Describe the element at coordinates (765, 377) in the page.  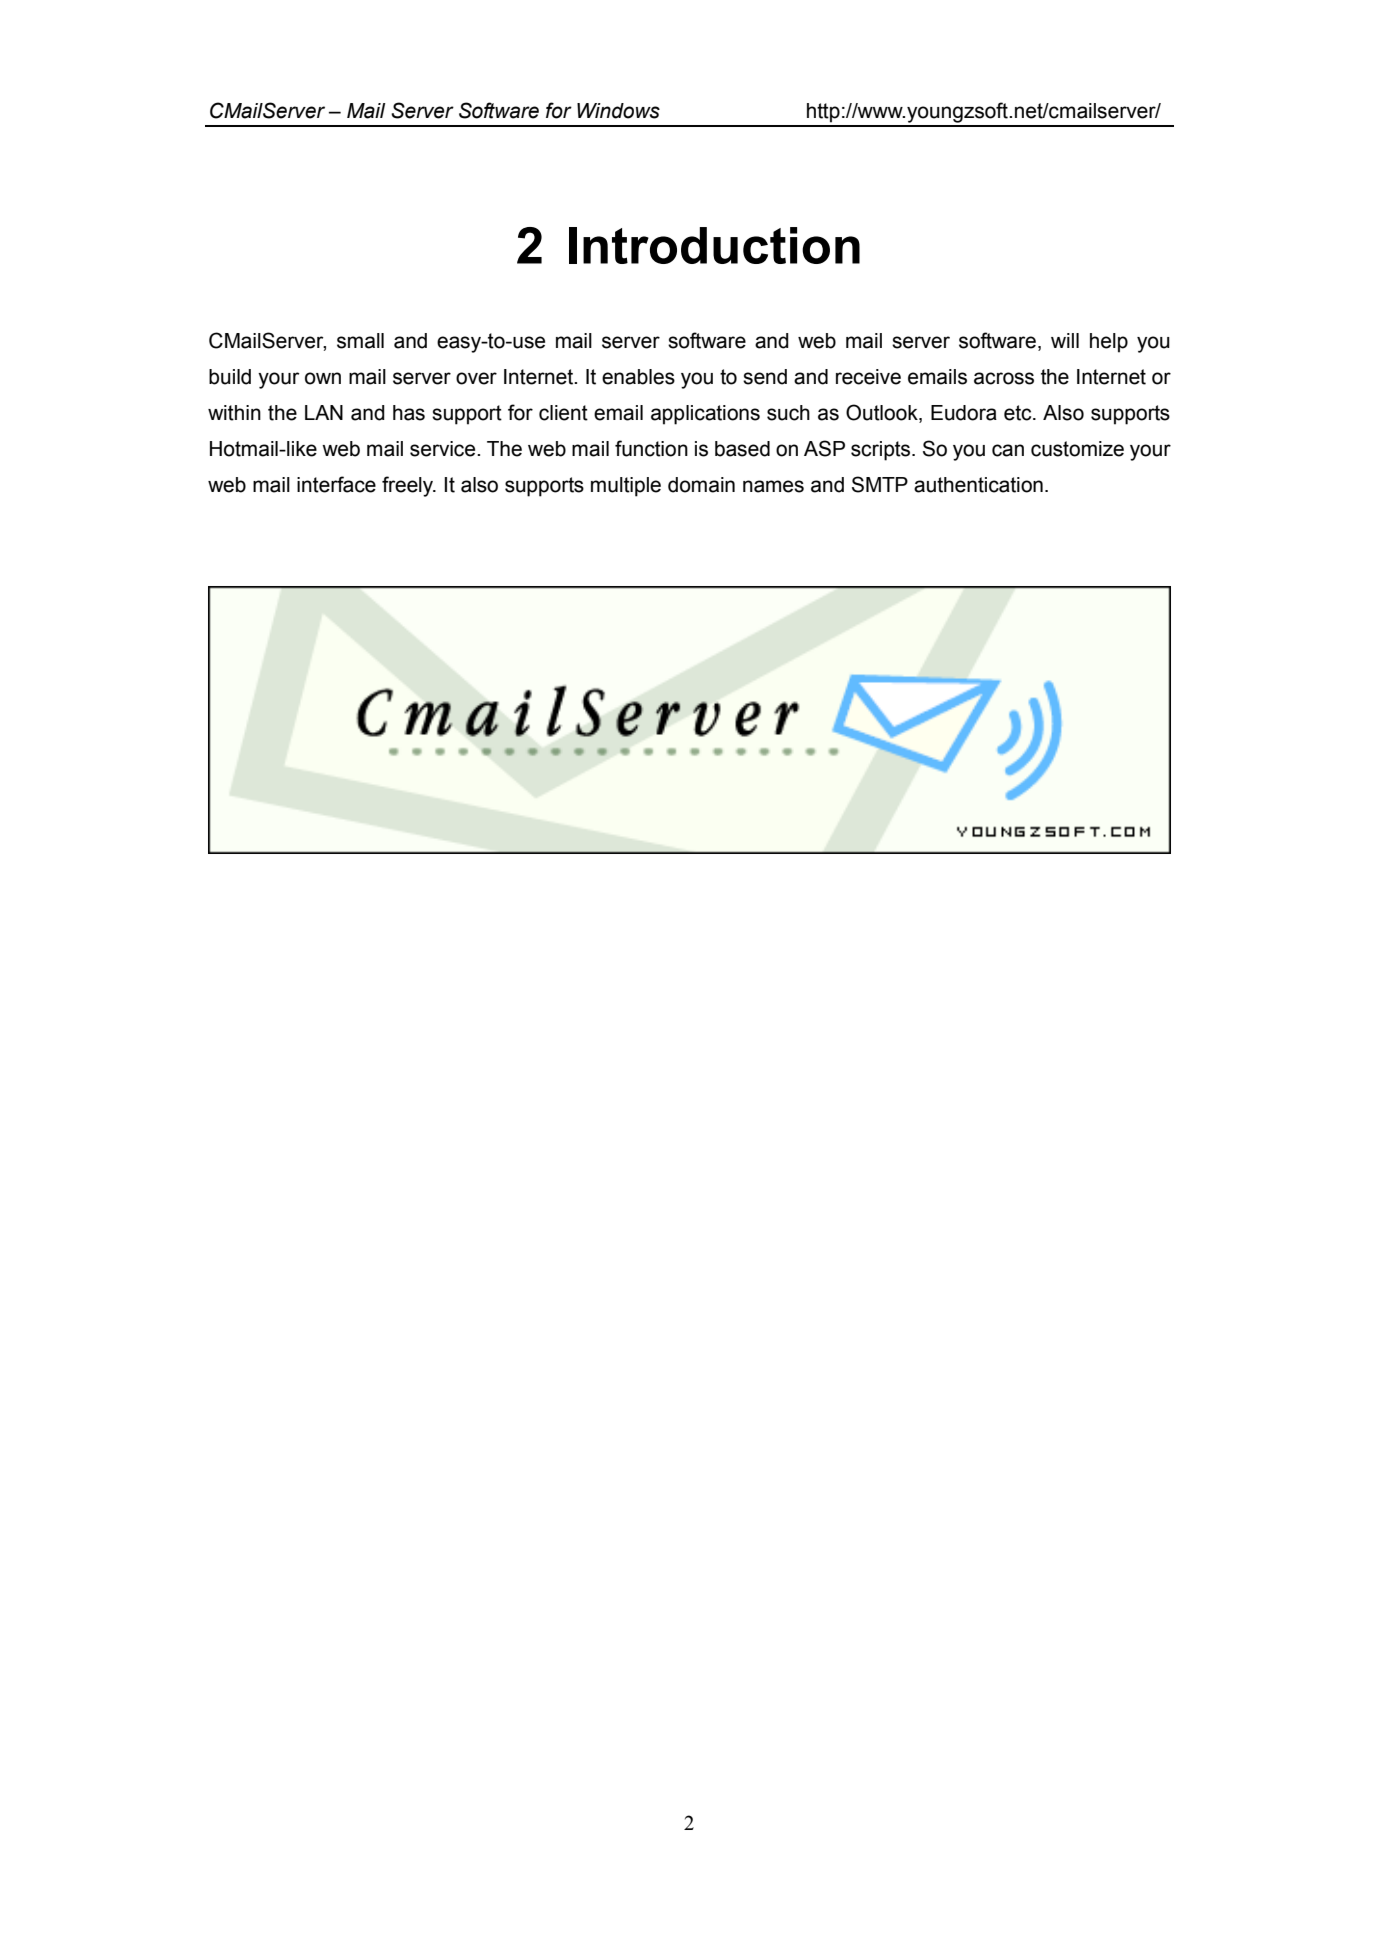
I see `send` at that location.
